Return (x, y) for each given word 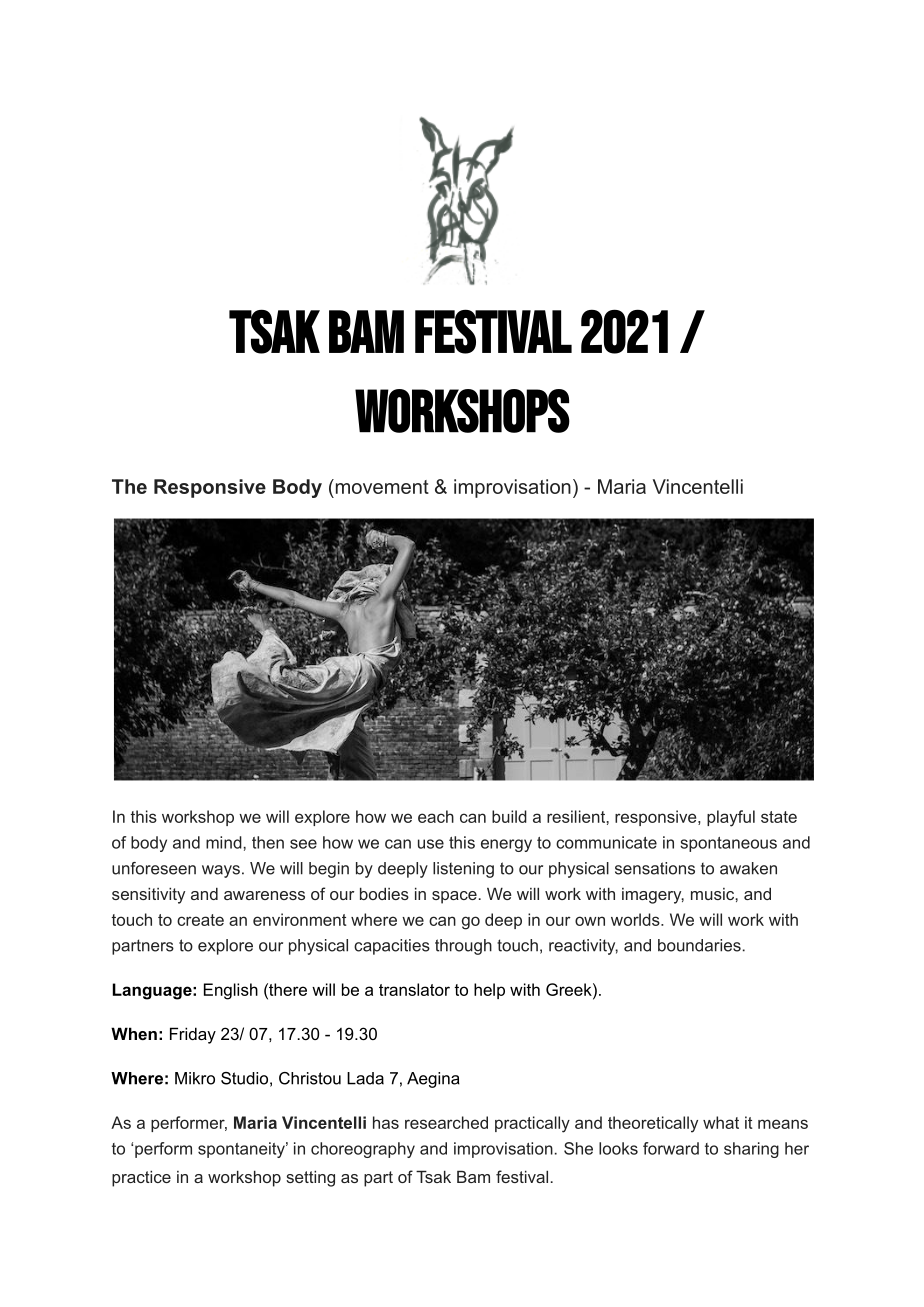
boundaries (699, 945)
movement (381, 486)
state (779, 817)
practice (141, 1178)
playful (731, 818)
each (436, 816)
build (509, 816)
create (200, 920)
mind (225, 842)
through (463, 947)
